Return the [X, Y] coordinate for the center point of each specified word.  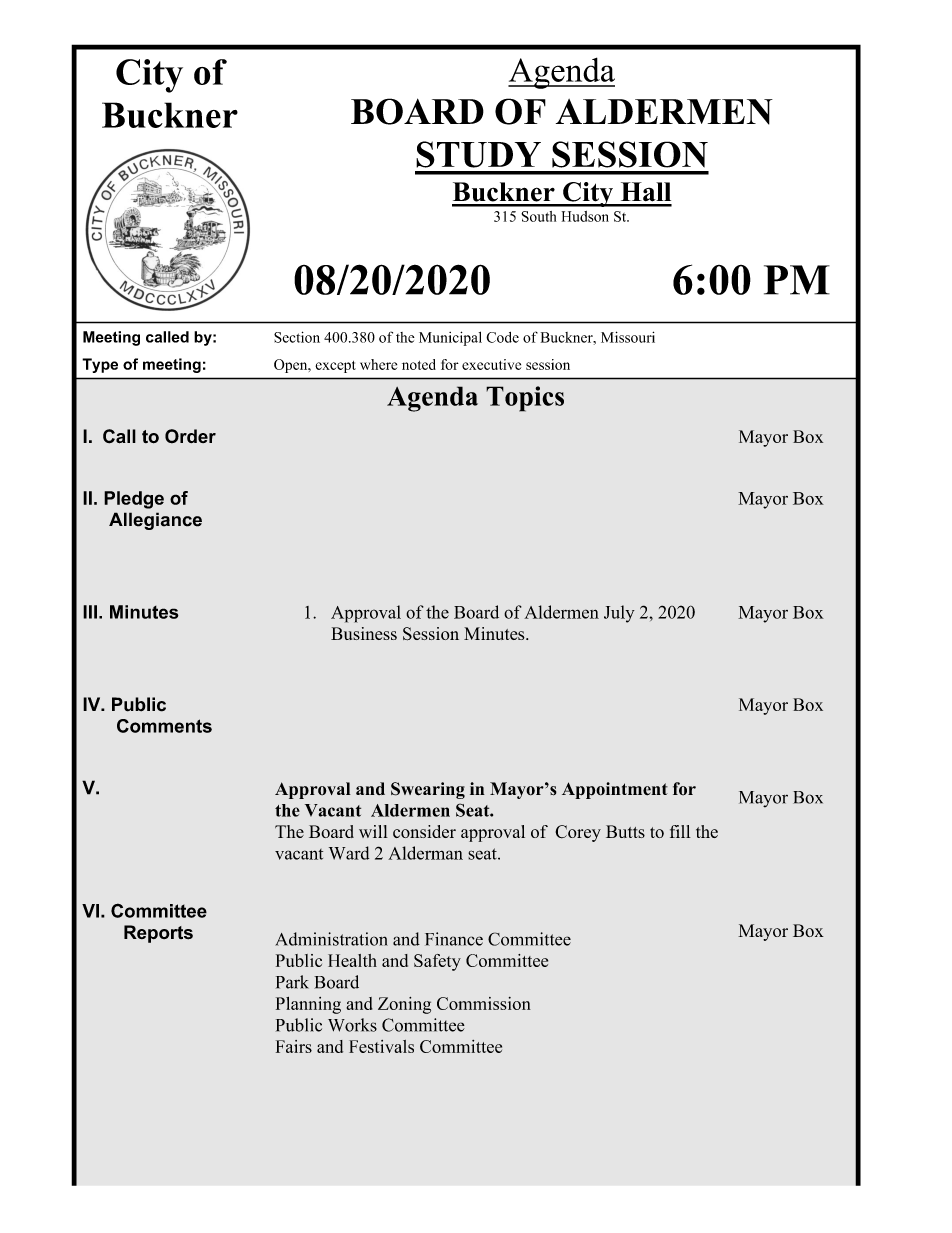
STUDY [478, 154]
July [619, 614]
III [90, 612]
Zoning [404, 1005]
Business [364, 633]
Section [297, 337]
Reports [158, 934]
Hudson [585, 216]
